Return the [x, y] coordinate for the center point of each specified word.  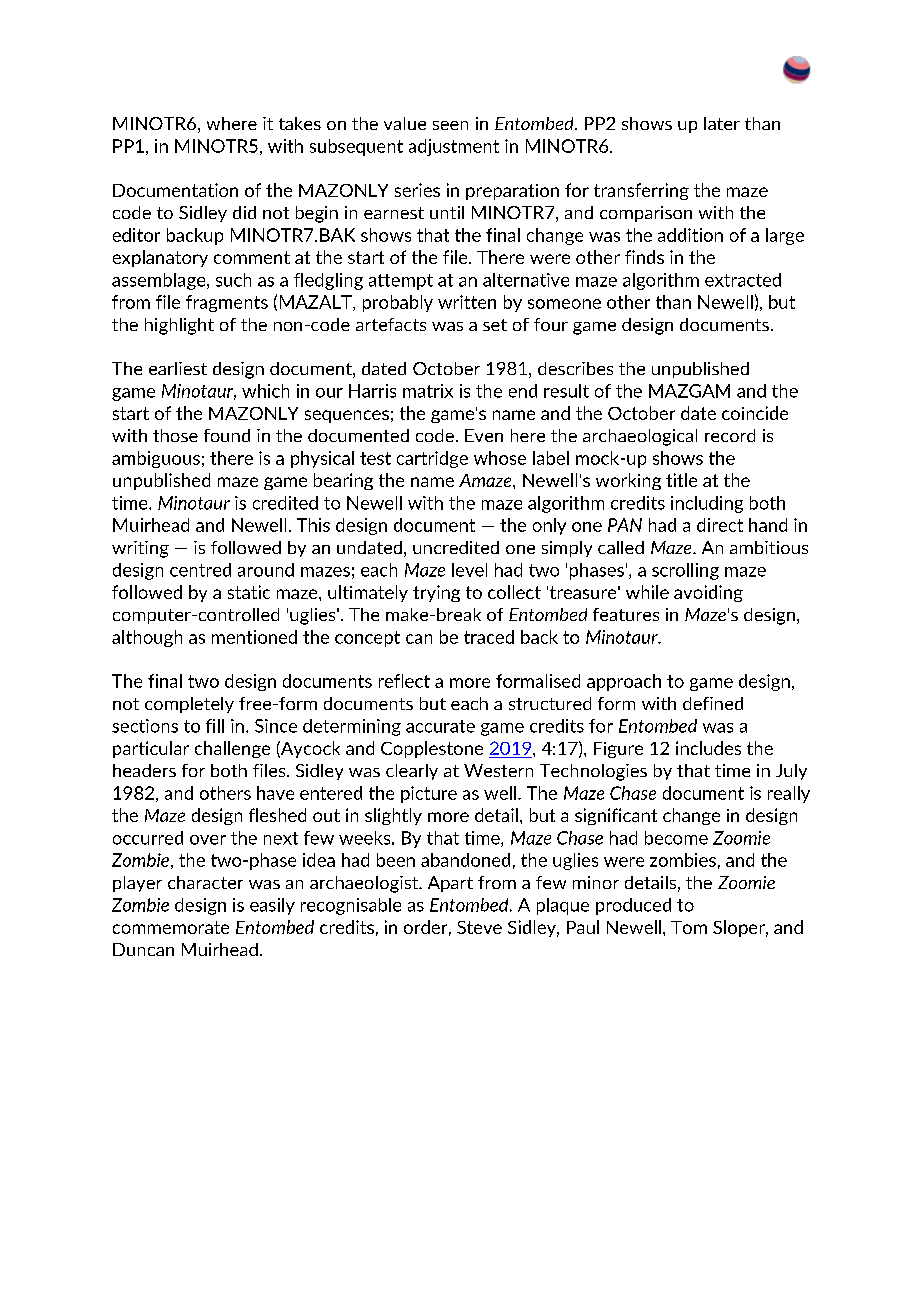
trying [436, 593]
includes [708, 748]
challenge [232, 749]
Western [498, 770]
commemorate [171, 927]
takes [300, 123]
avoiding [708, 593]
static [249, 592]
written [467, 302]
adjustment [454, 147]
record [730, 435]
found [227, 435]
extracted [743, 280]
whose [500, 458]
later [722, 123]
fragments [227, 303]
